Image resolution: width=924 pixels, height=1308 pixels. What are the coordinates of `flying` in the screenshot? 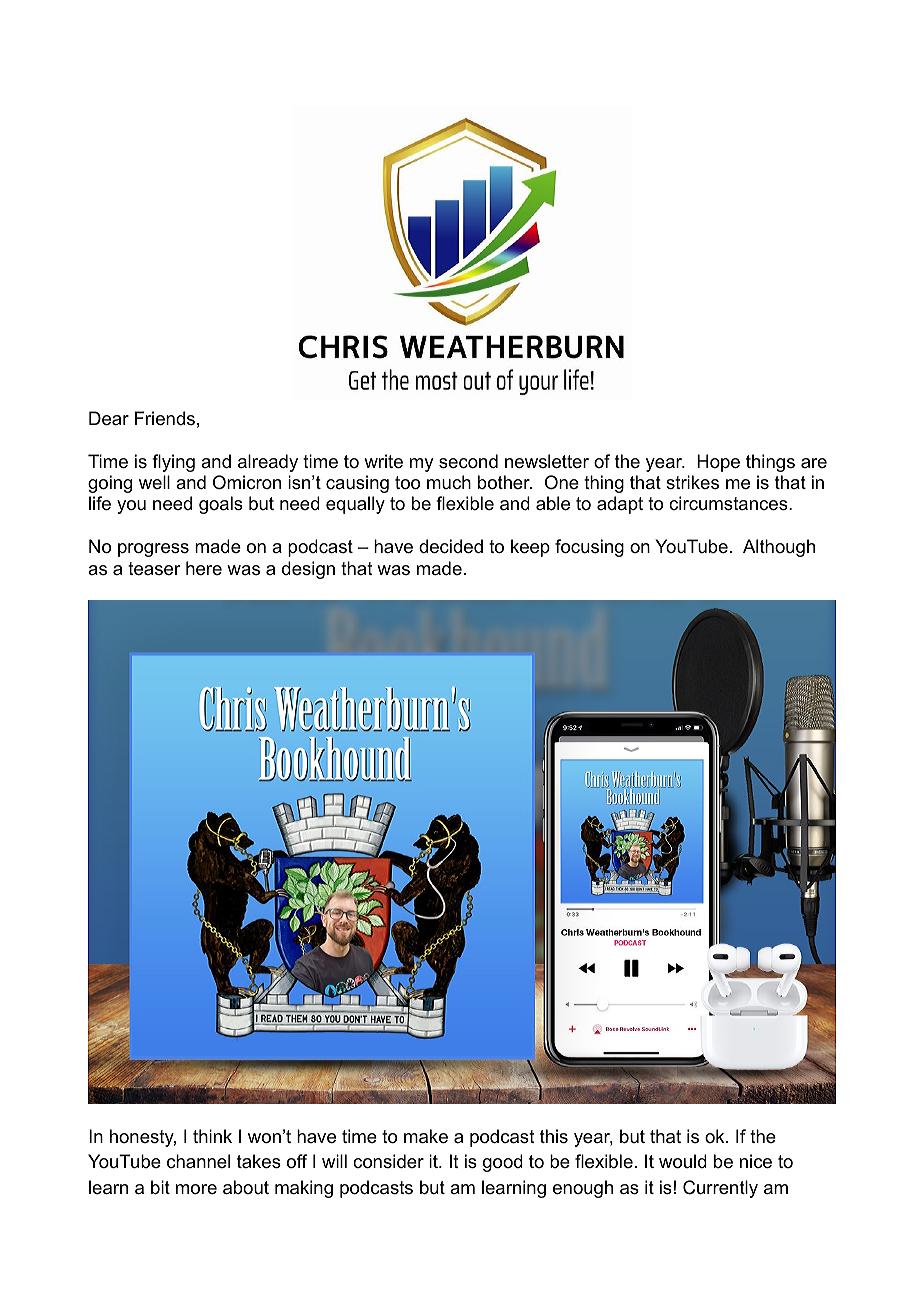 It's located at (173, 463).
